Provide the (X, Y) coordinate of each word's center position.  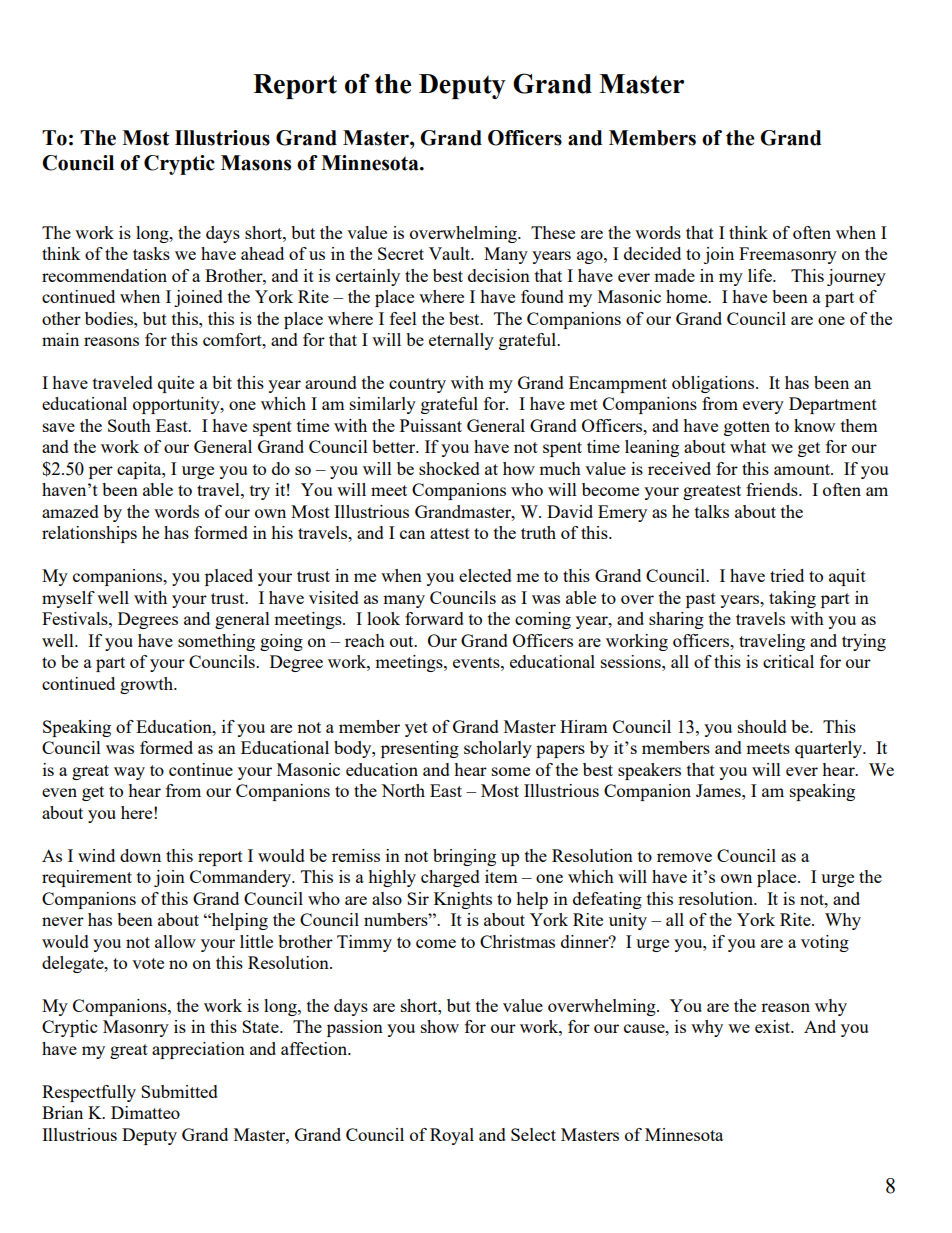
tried (787, 575)
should (762, 726)
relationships (89, 534)
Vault (451, 253)
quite (176, 384)
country (417, 385)
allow (175, 941)
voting (825, 943)
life (761, 275)
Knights (463, 900)
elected (485, 575)
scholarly (498, 749)
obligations (714, 384)
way (129, 773)
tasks (151, 253)
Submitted (179, 1091)
